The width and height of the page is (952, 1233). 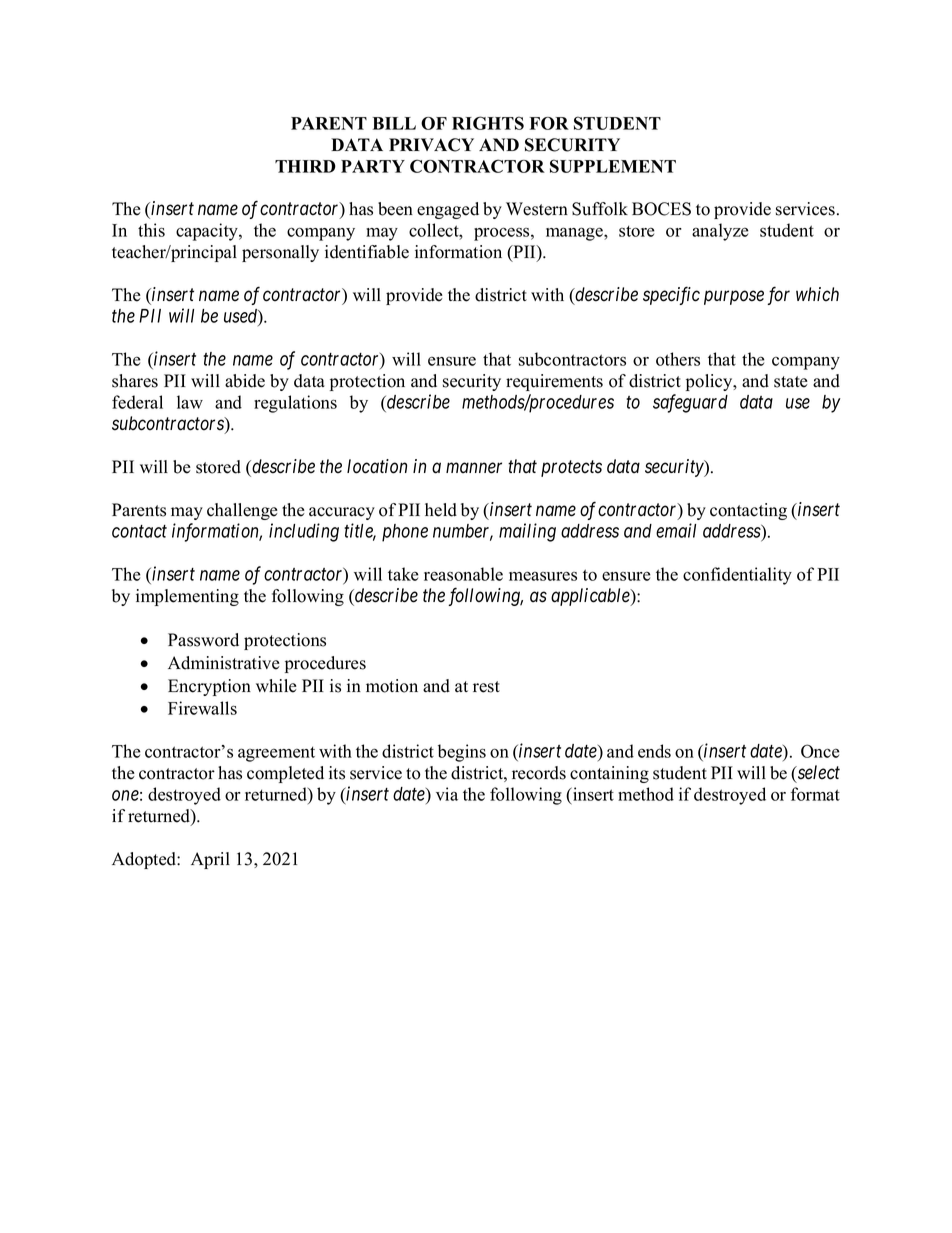 What do you see at coordinates (488, 123) in the page?
I see `RIGHTS` at bounding box center [488, 123].
